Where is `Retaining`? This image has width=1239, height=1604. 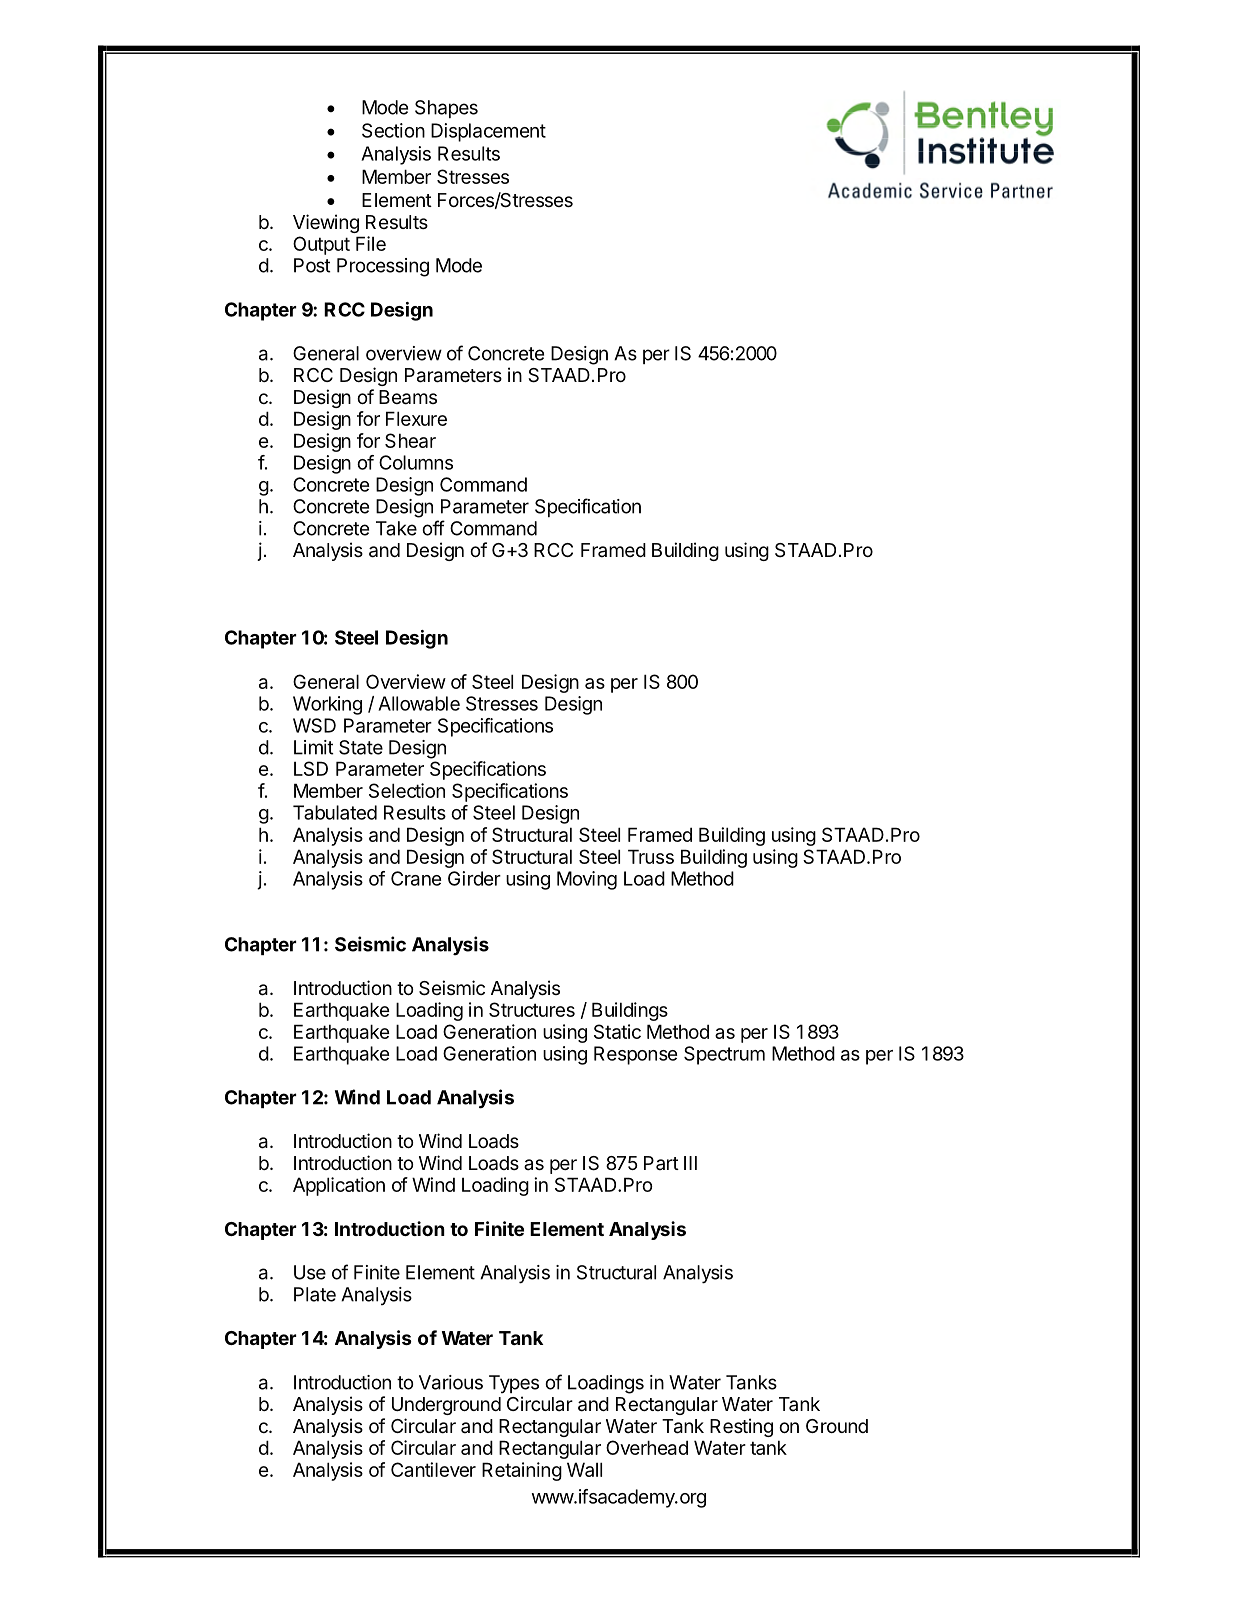
Retaining is located at coordinates (522, 1471).
